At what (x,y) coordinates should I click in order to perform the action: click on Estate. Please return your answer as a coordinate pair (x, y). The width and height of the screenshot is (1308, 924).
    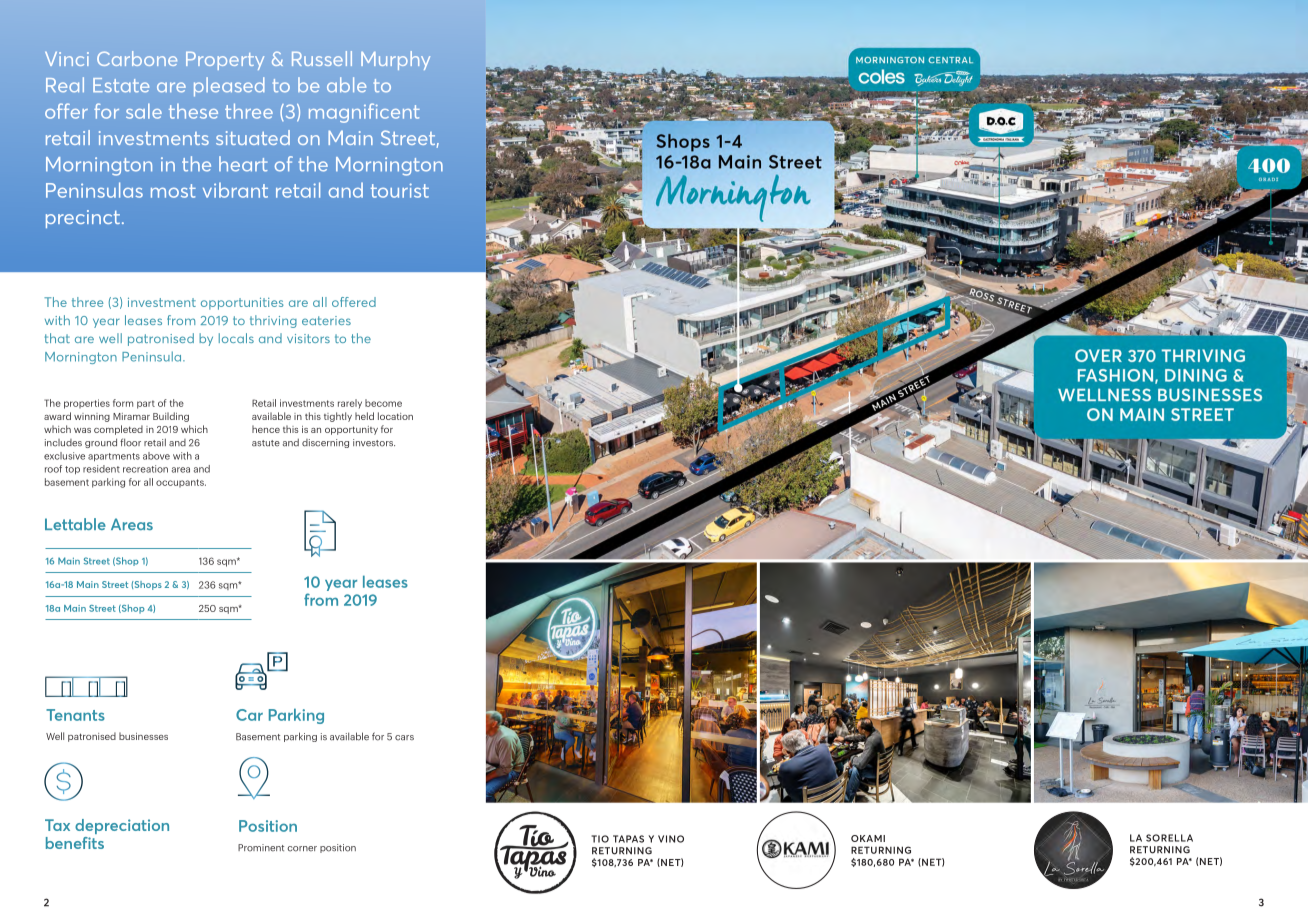
    Looking at the image, I should click on (121, 85).
